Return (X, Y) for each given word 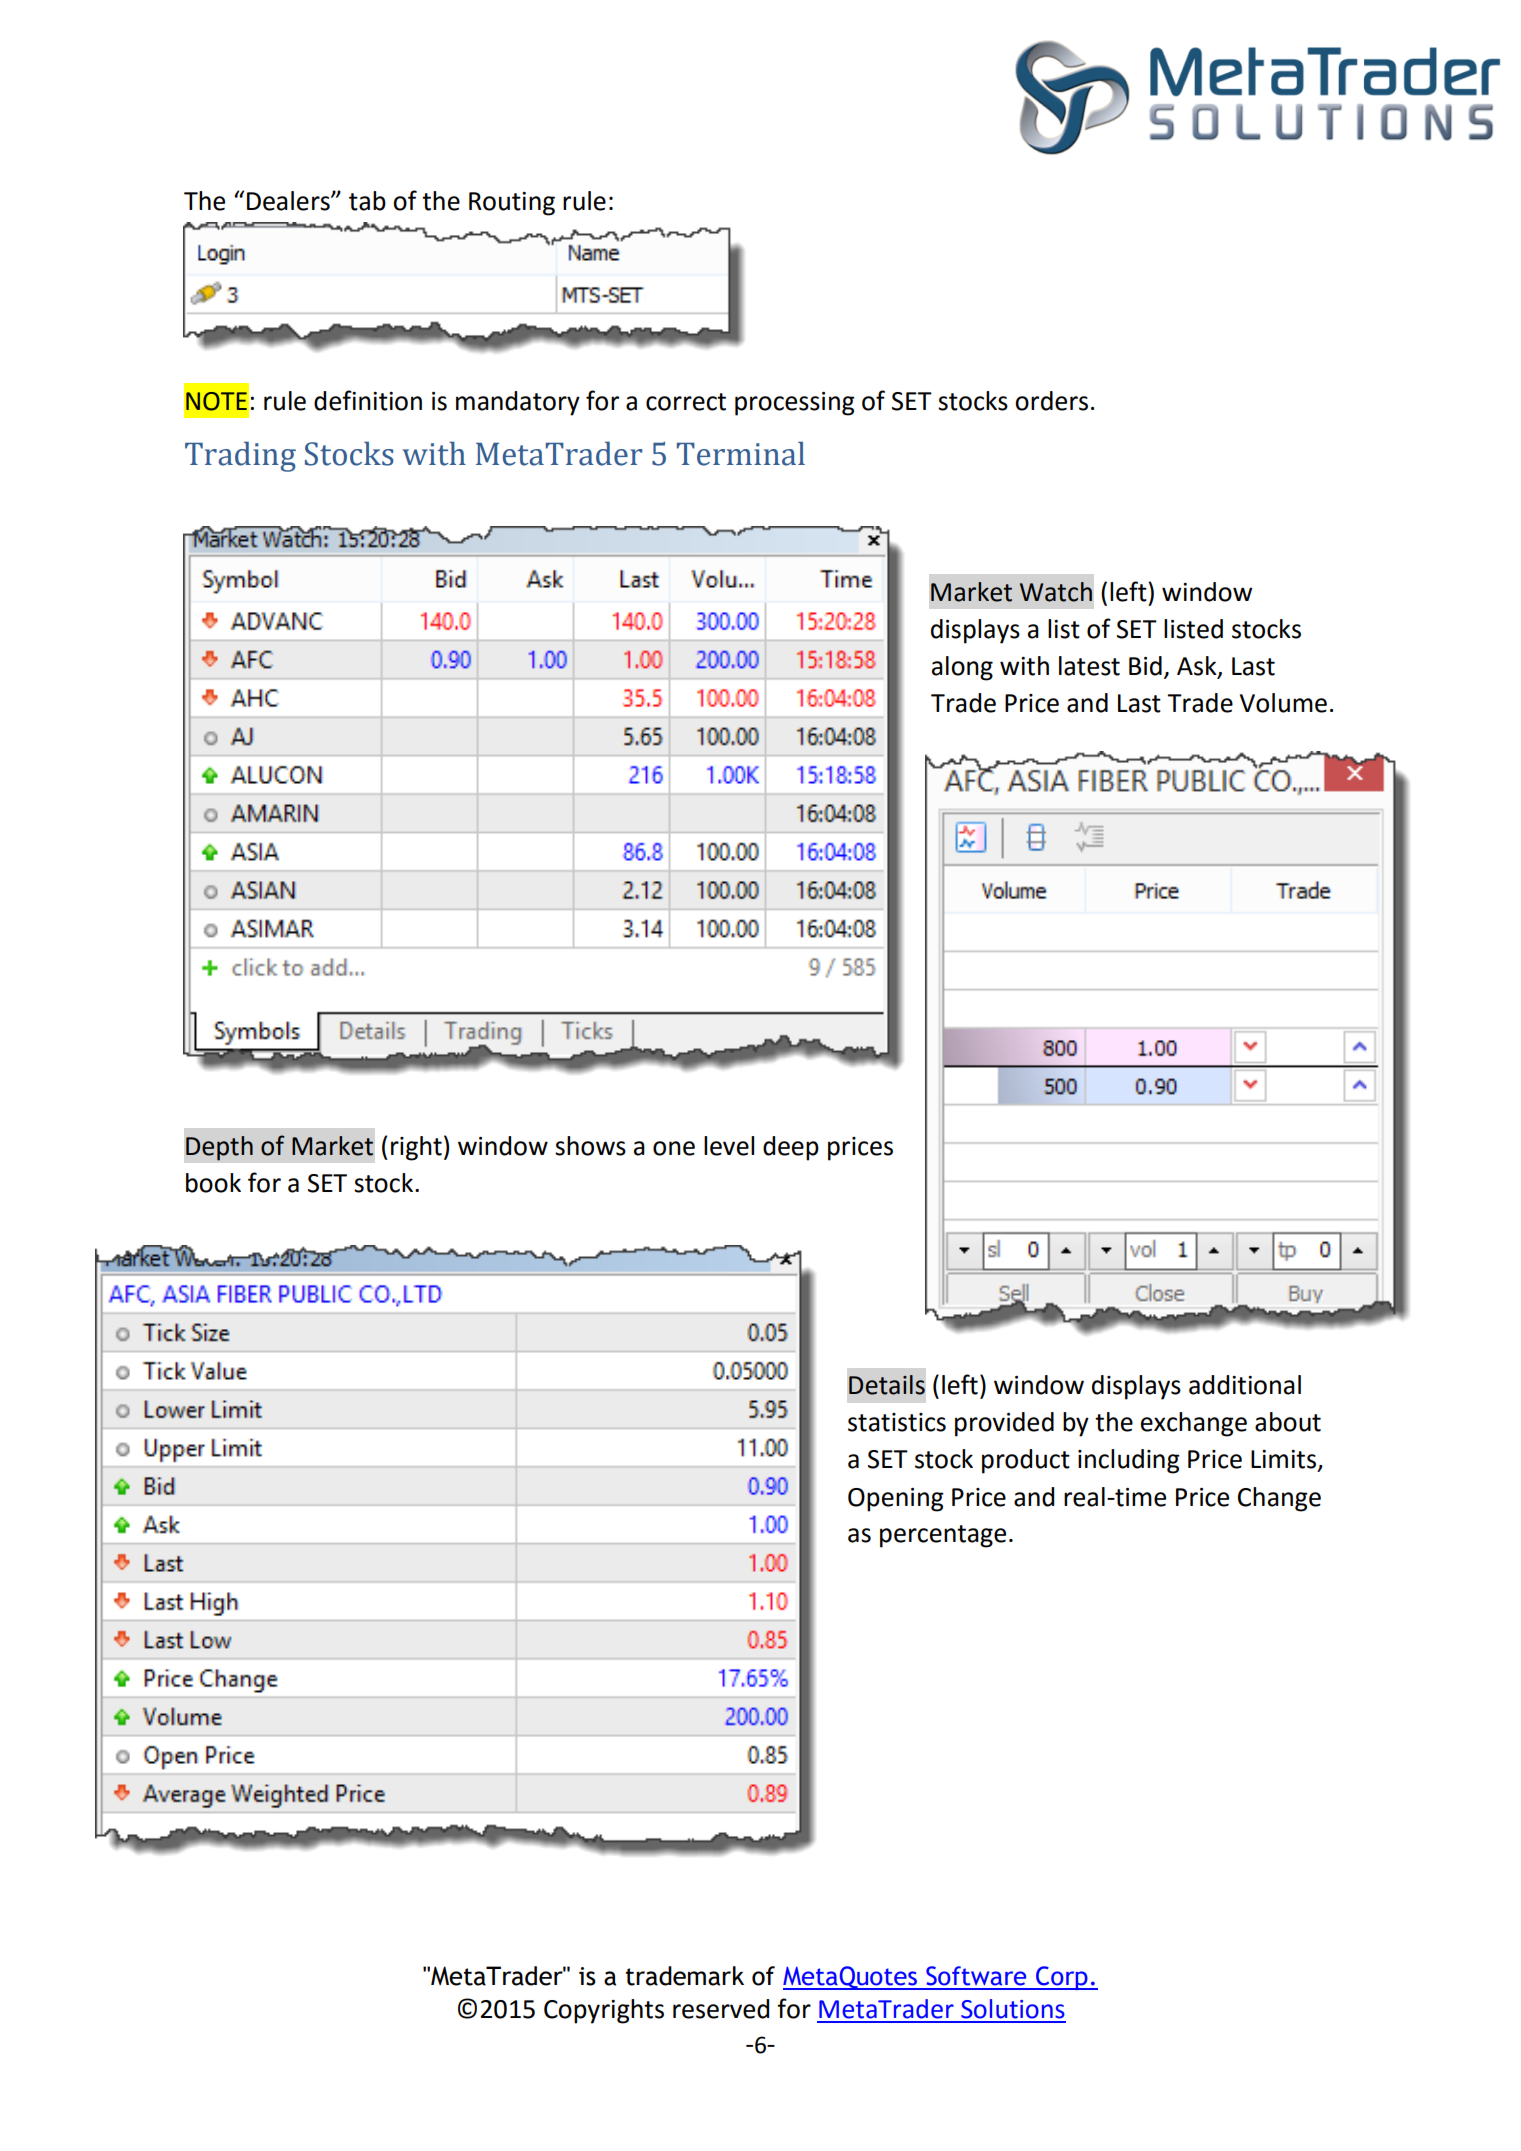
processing (795, 404)
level (729, 1146)
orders (1051, 401)
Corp (1062, 1978)
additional (1245, 1385)
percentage (943, 1536)
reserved (721, 2009)
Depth (219, 1148)
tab (367, 201)
